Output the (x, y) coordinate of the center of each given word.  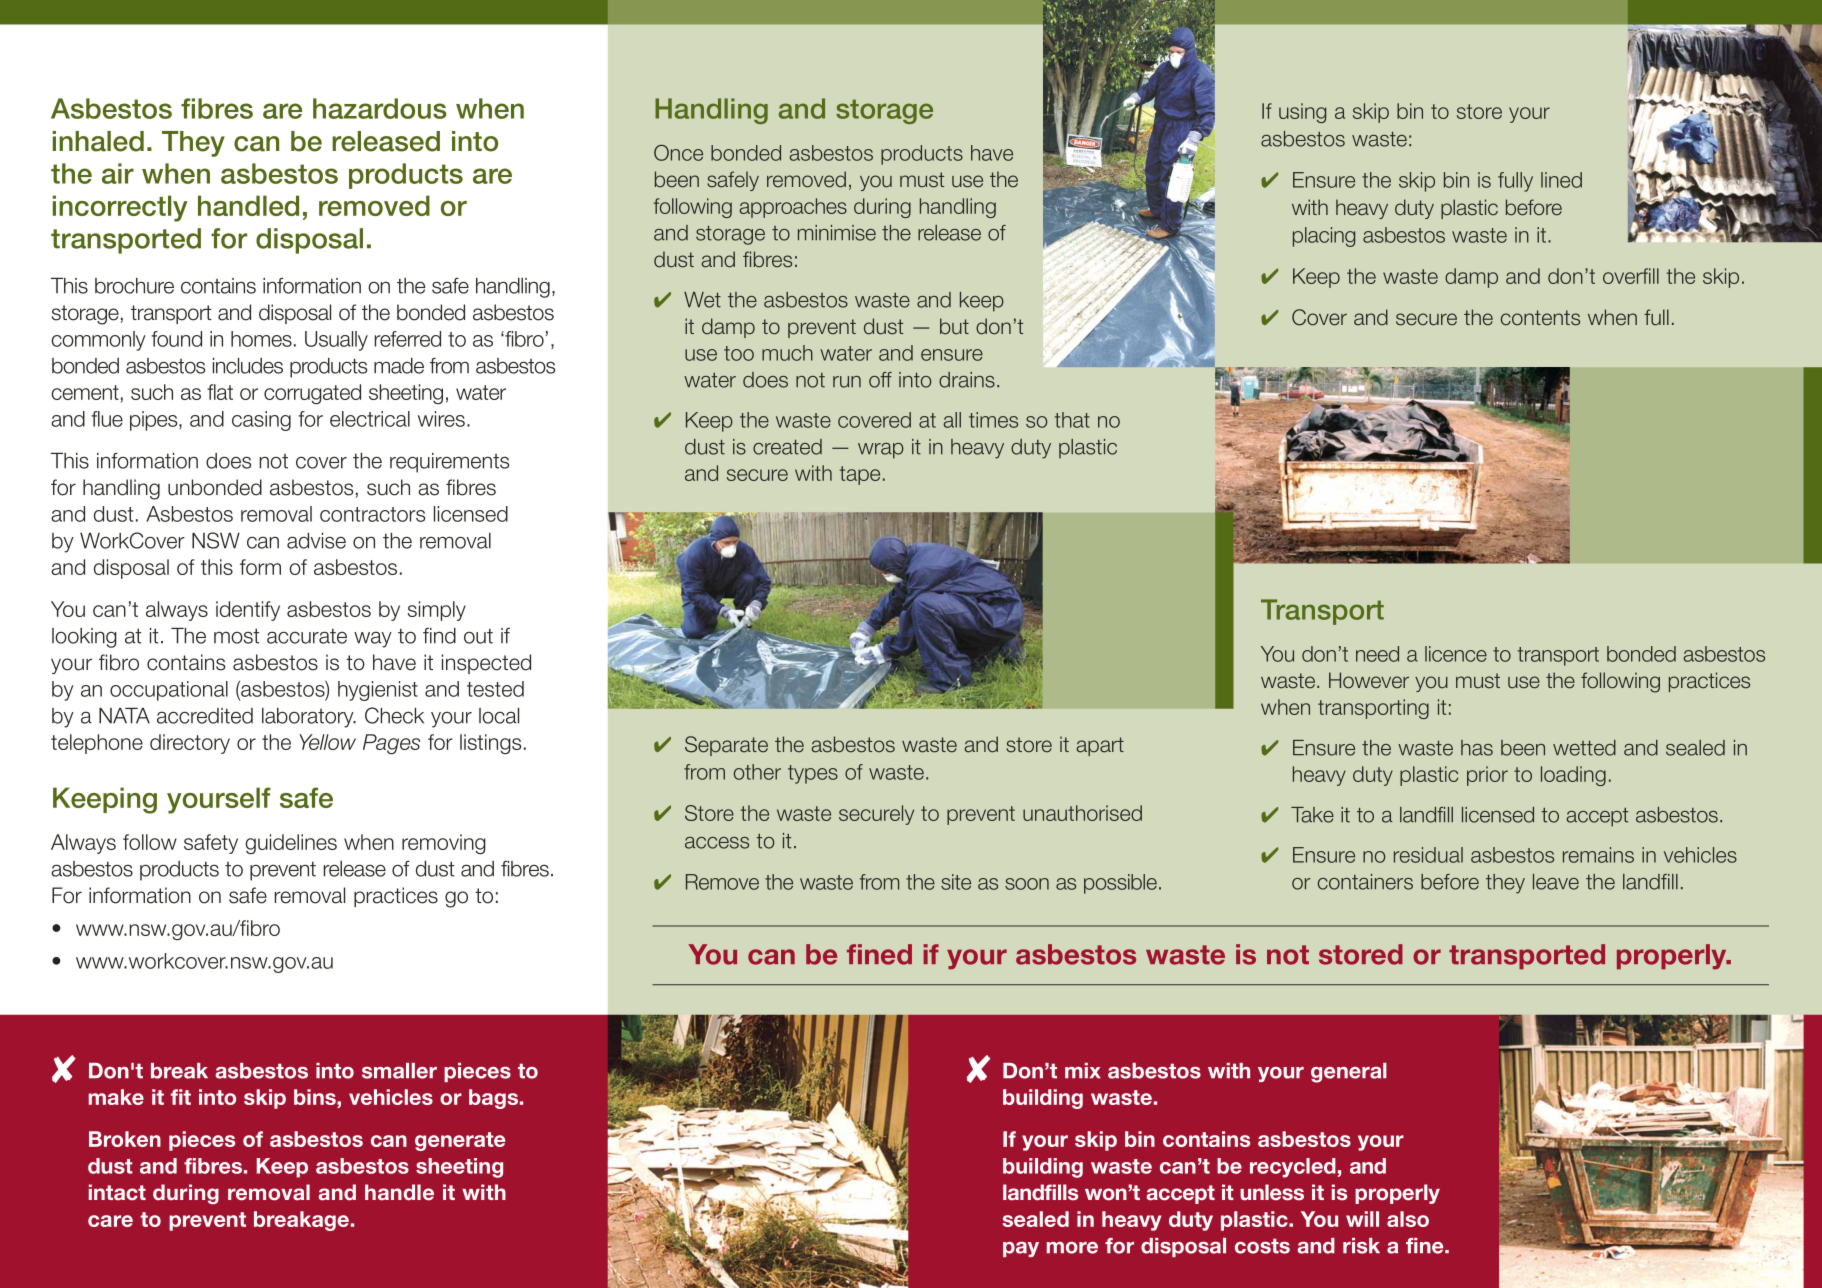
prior (1487, 776)
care (110, 1221)
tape (860, 475)
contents (1540, 318)
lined (1561, 180)
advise (316, 541)
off (880, 380)
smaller (399, 1071)
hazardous (380, 108)
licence (1456, 654)
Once (678, 153)
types (813, 774)
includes (248, 366)
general (1349, 1073)
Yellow (327, 742)
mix (1083, 1070)
